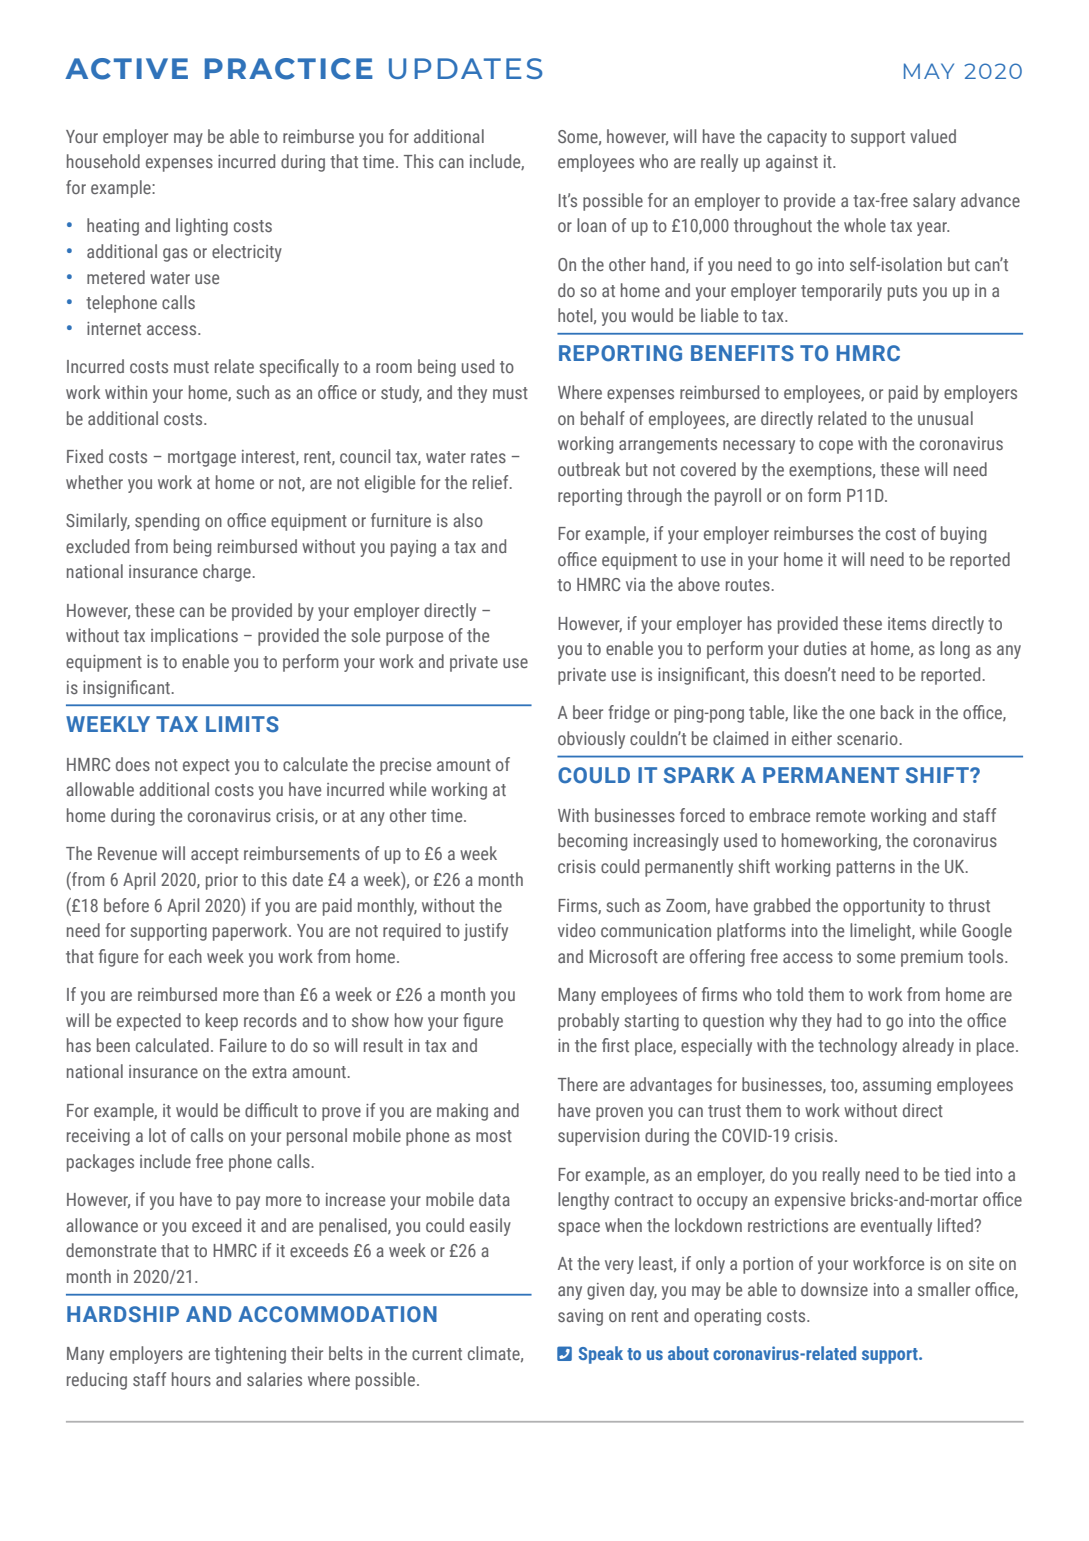 This document has width=1089, height=1541. I want to click on opportunity, so click(884, 907).
